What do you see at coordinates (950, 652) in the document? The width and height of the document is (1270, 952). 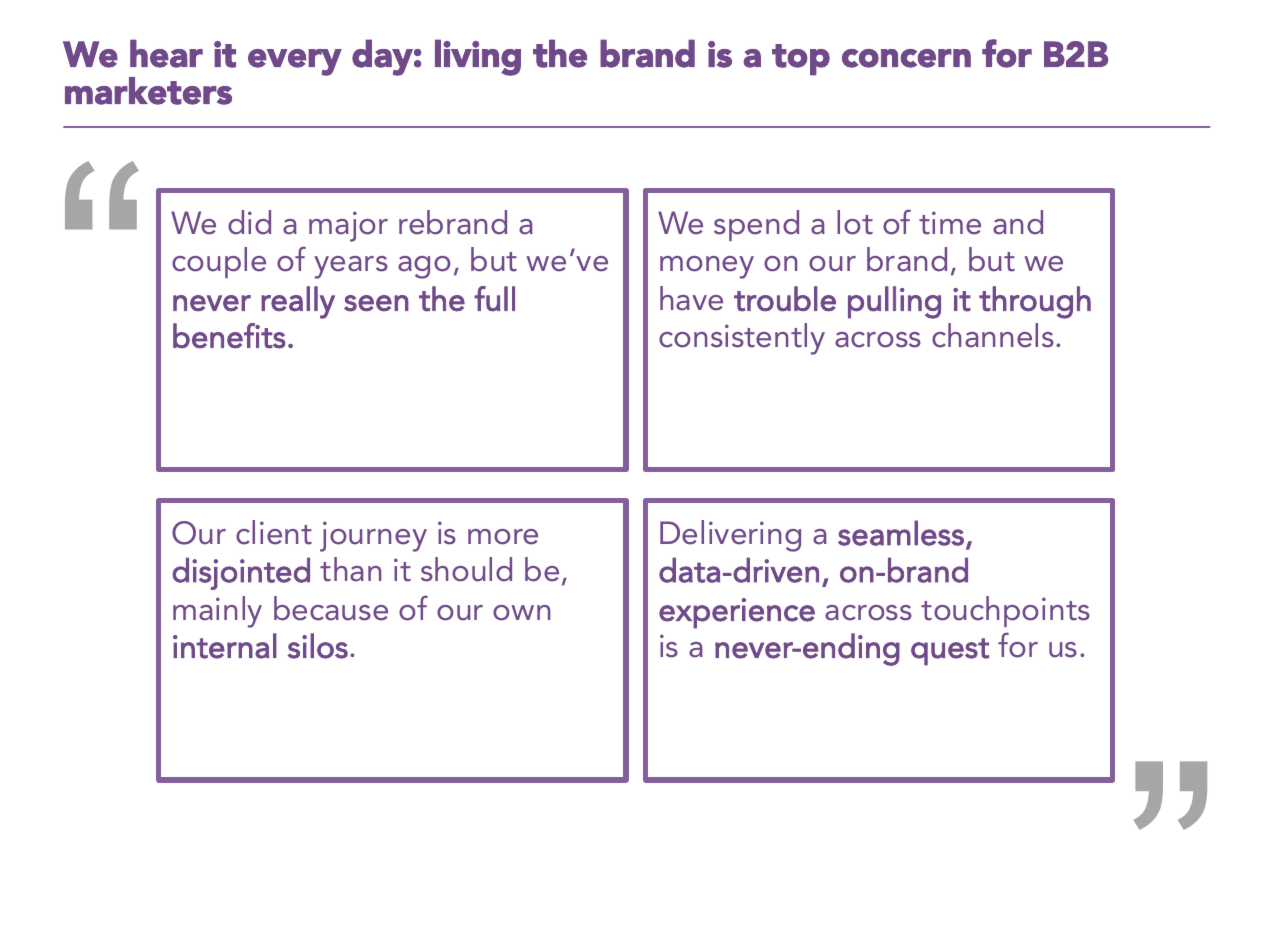 I see `quest` at bounding box center [950, 652].
